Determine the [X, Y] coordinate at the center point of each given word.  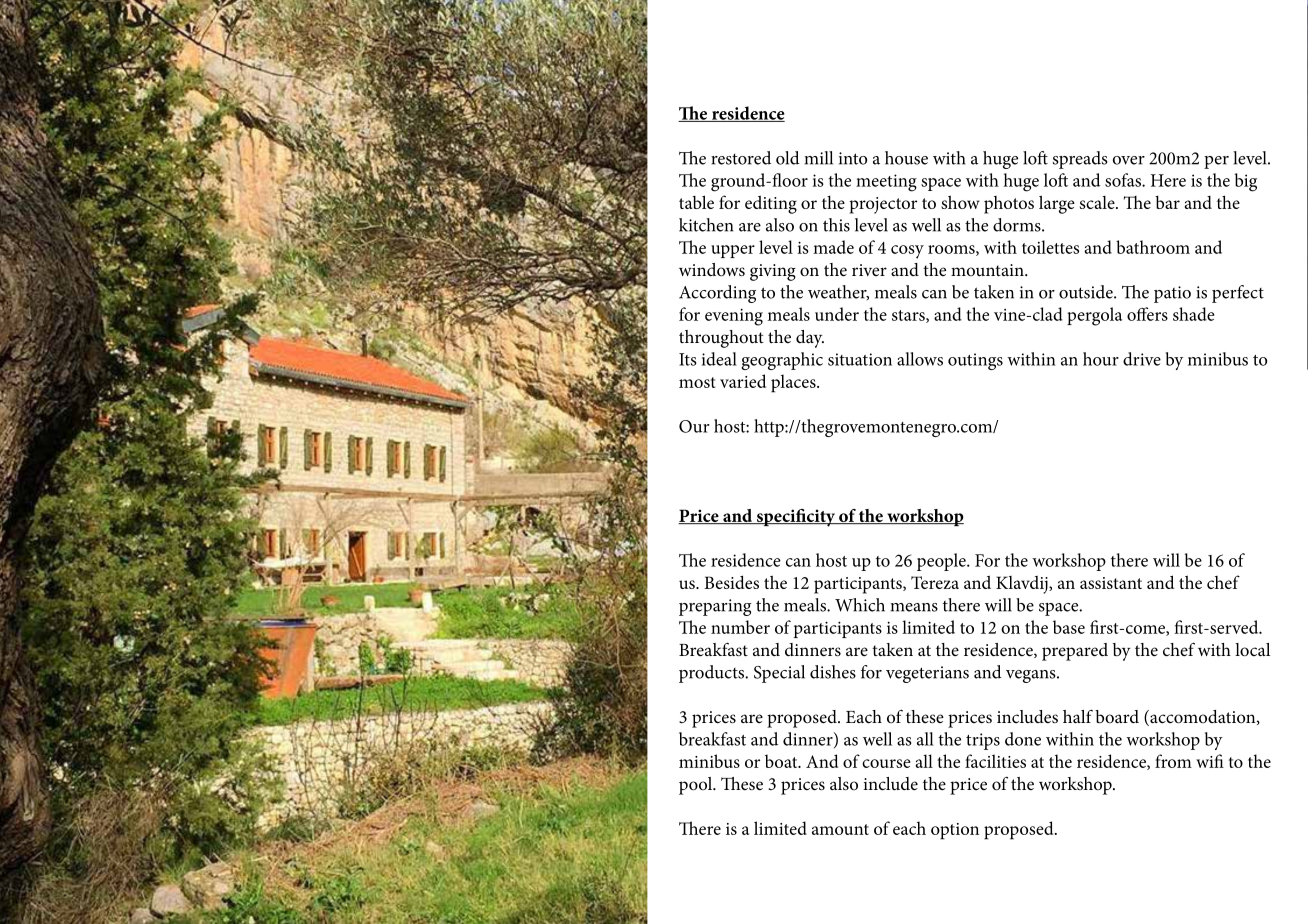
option [955, 831]
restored [741, 158]
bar [1167, 202]
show [960, 202]
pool [697, 786]
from [1173, 761]
